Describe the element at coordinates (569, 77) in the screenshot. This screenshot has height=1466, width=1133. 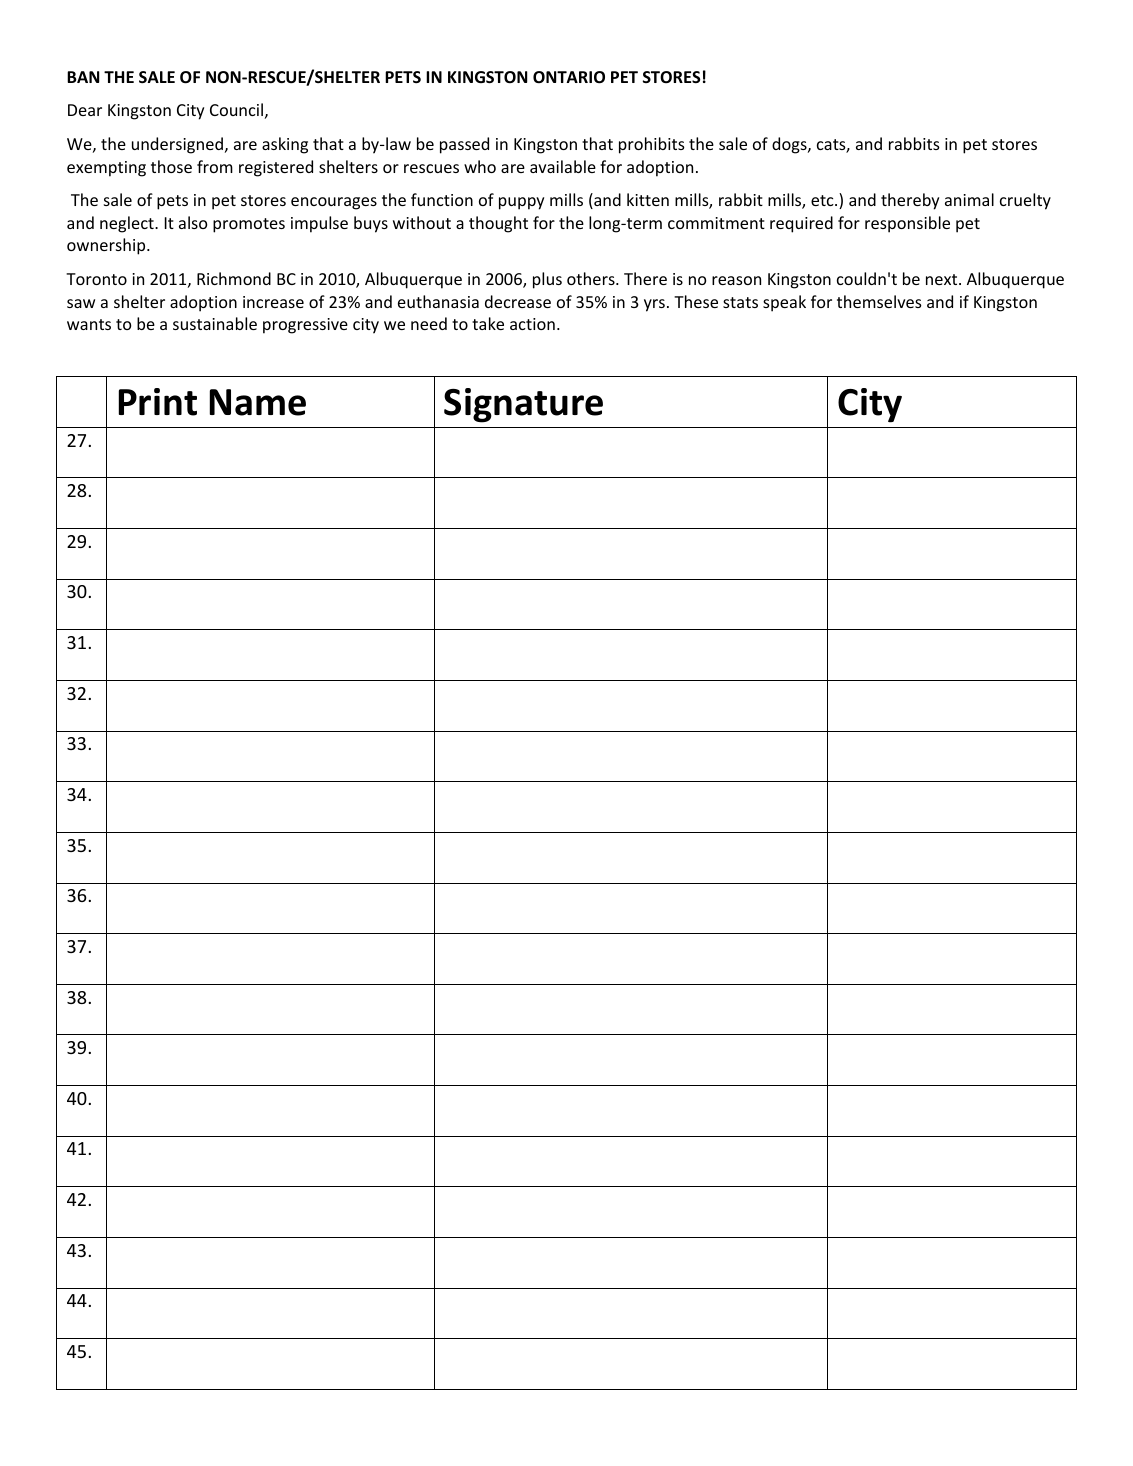
I see `ONTARIO` at that location.
